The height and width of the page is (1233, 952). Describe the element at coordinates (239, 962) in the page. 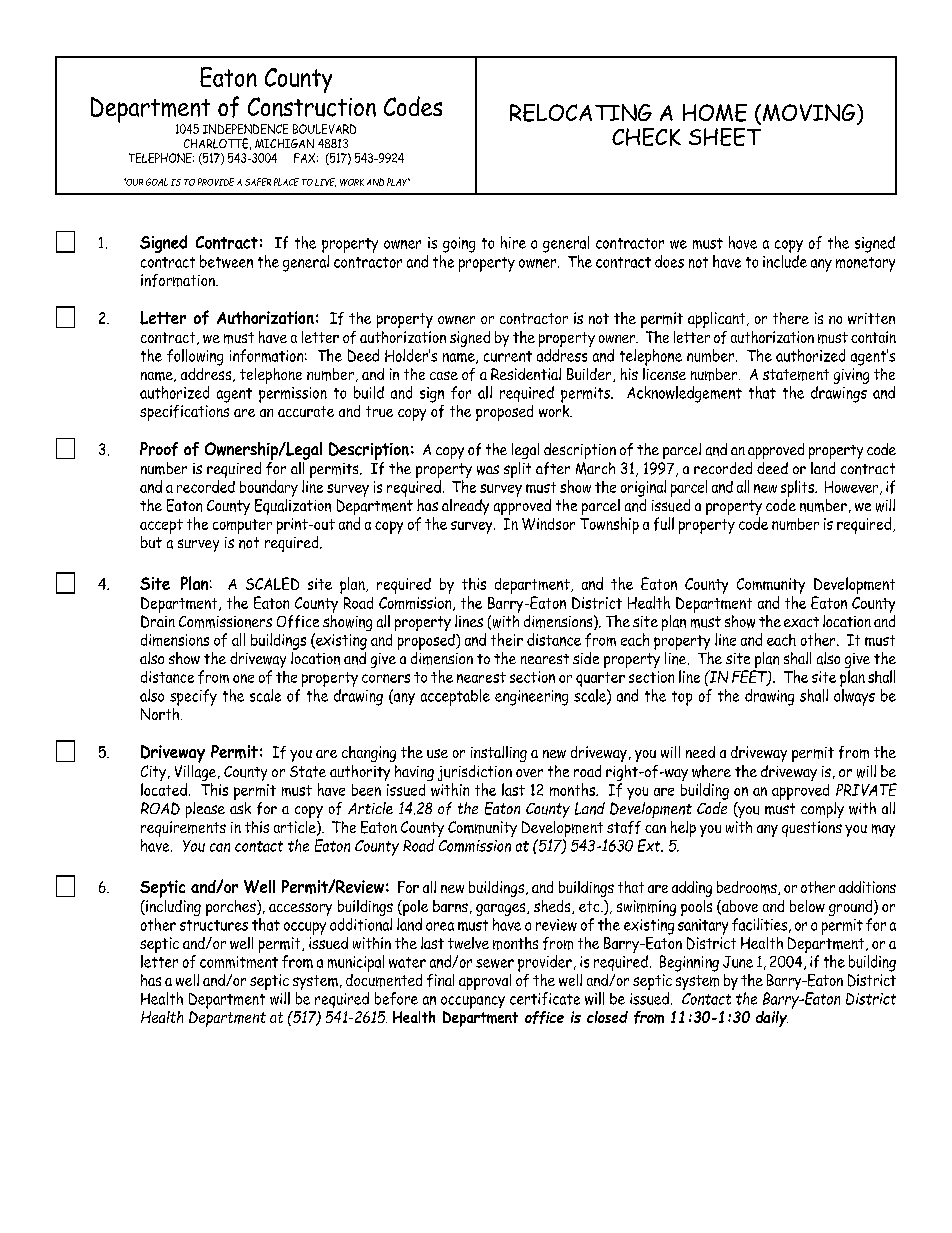

I see `commitment` at that location.
